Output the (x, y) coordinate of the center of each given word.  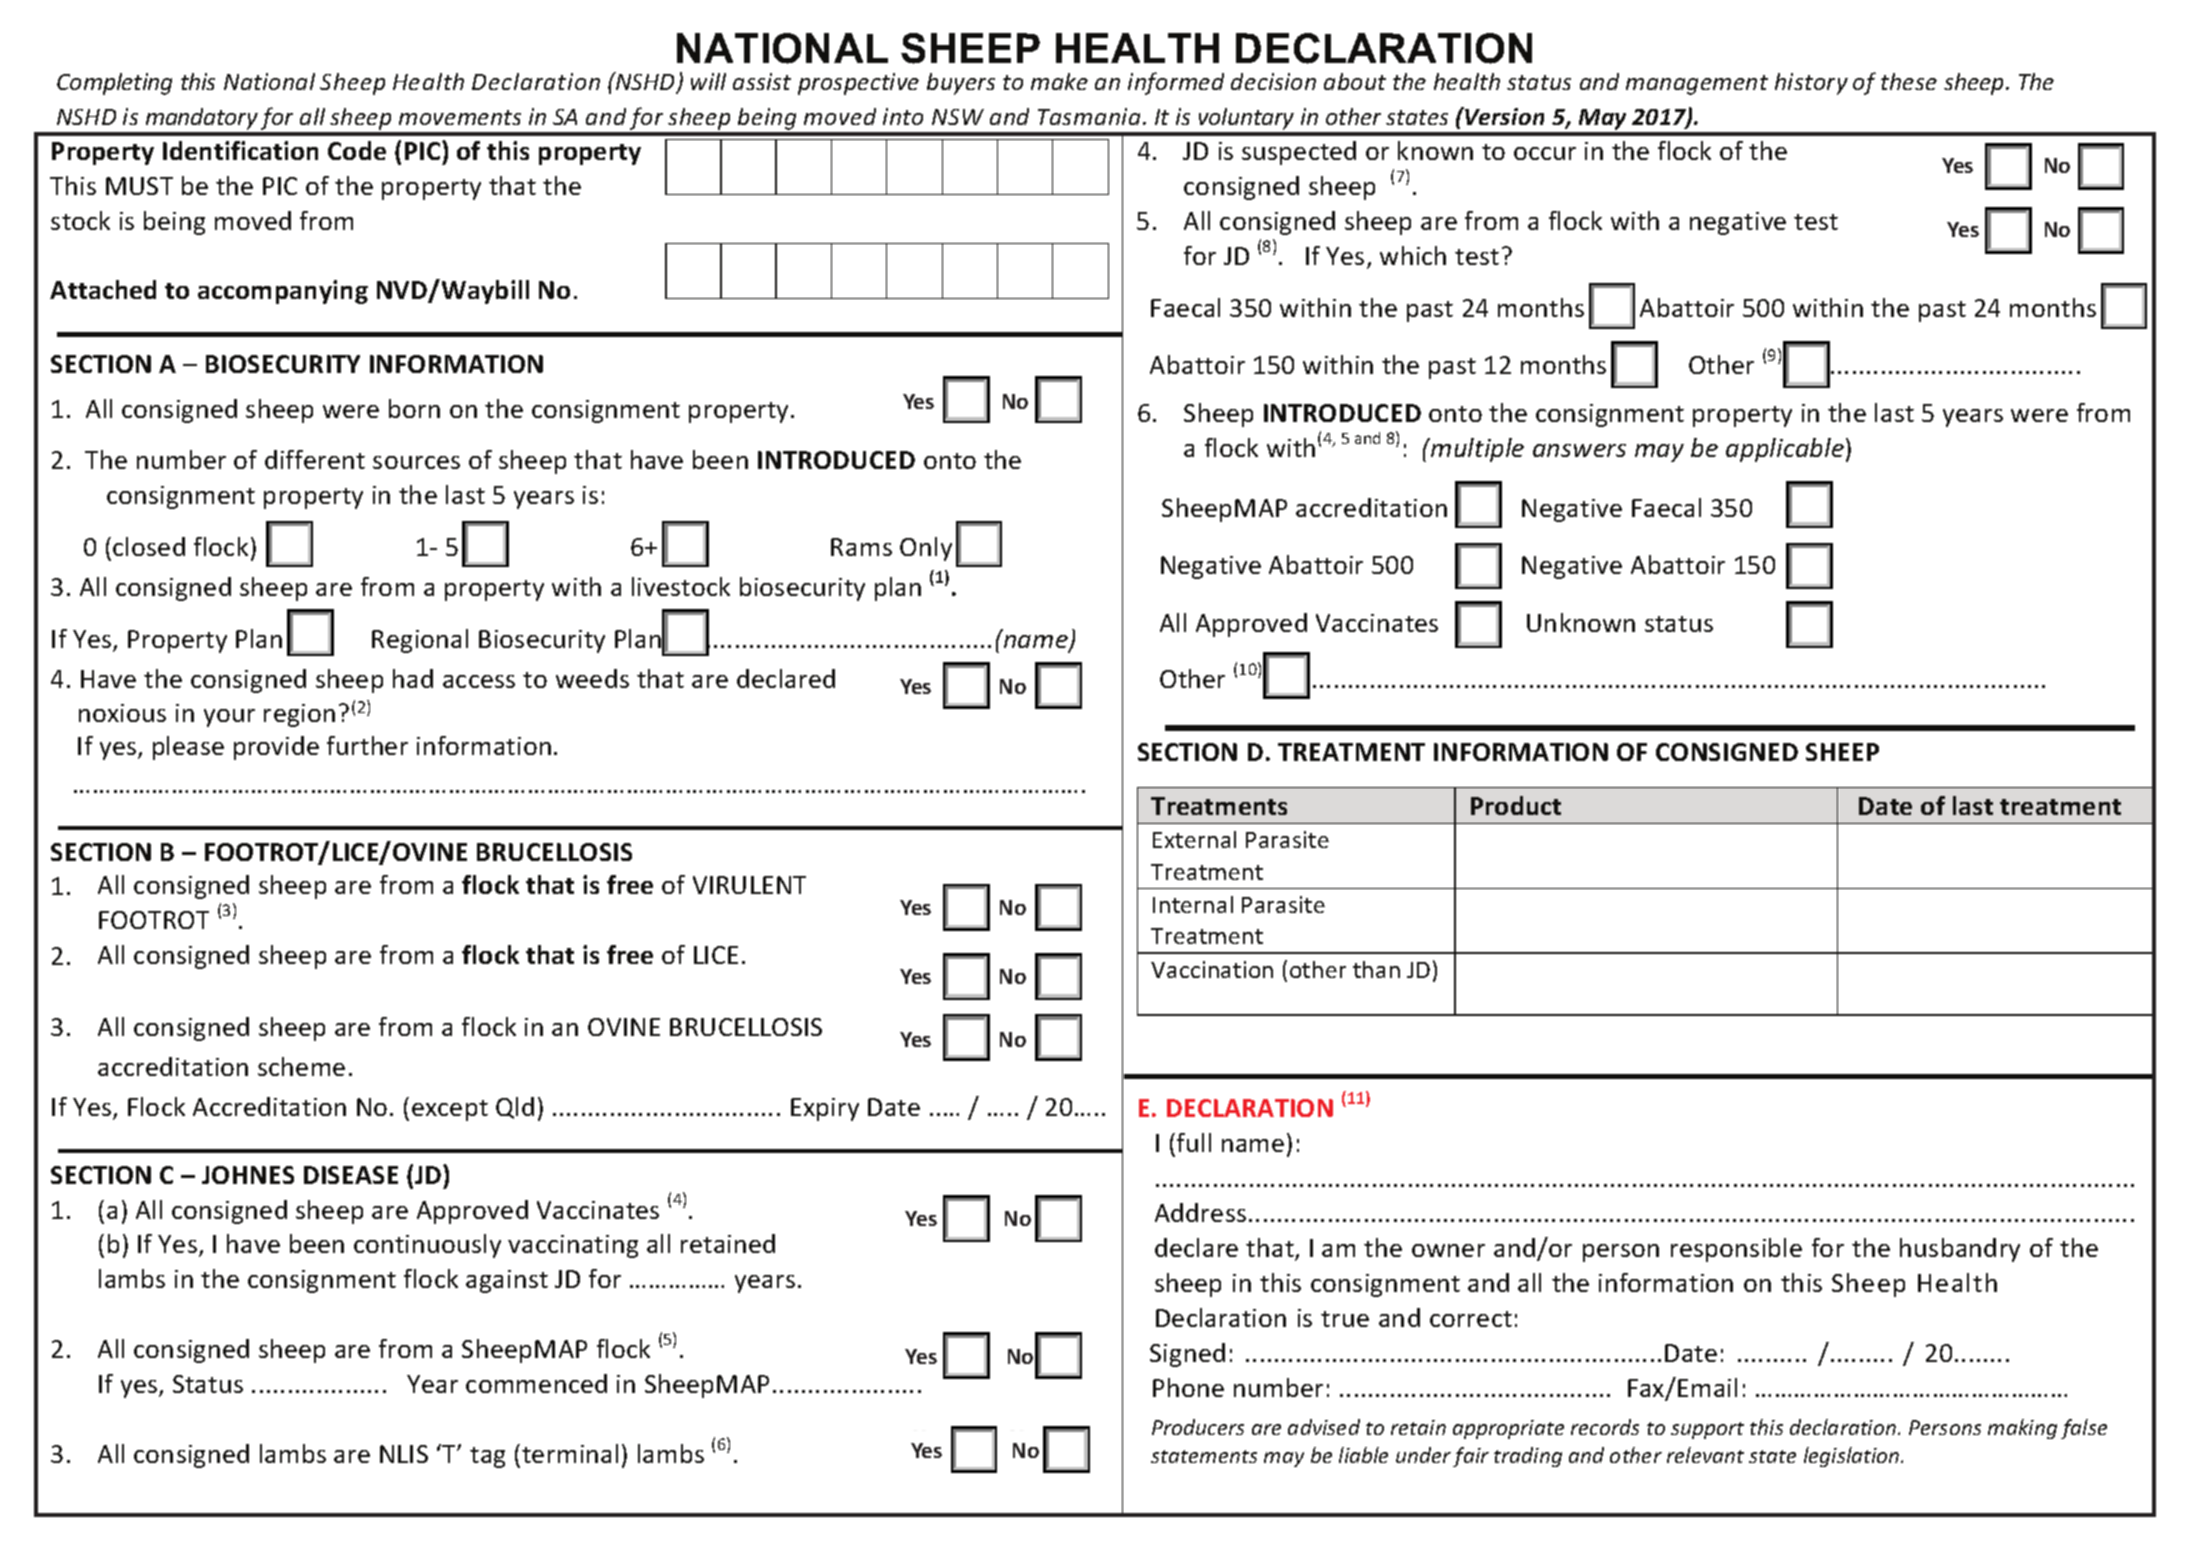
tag (487, 1457)
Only (926, 549)
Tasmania (1089, 116)
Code (357, 150)
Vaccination (1212, 969)
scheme (301, 1066)
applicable (1785, 450)
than (1376, 969)
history (1811, 84)
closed (149, 546)
